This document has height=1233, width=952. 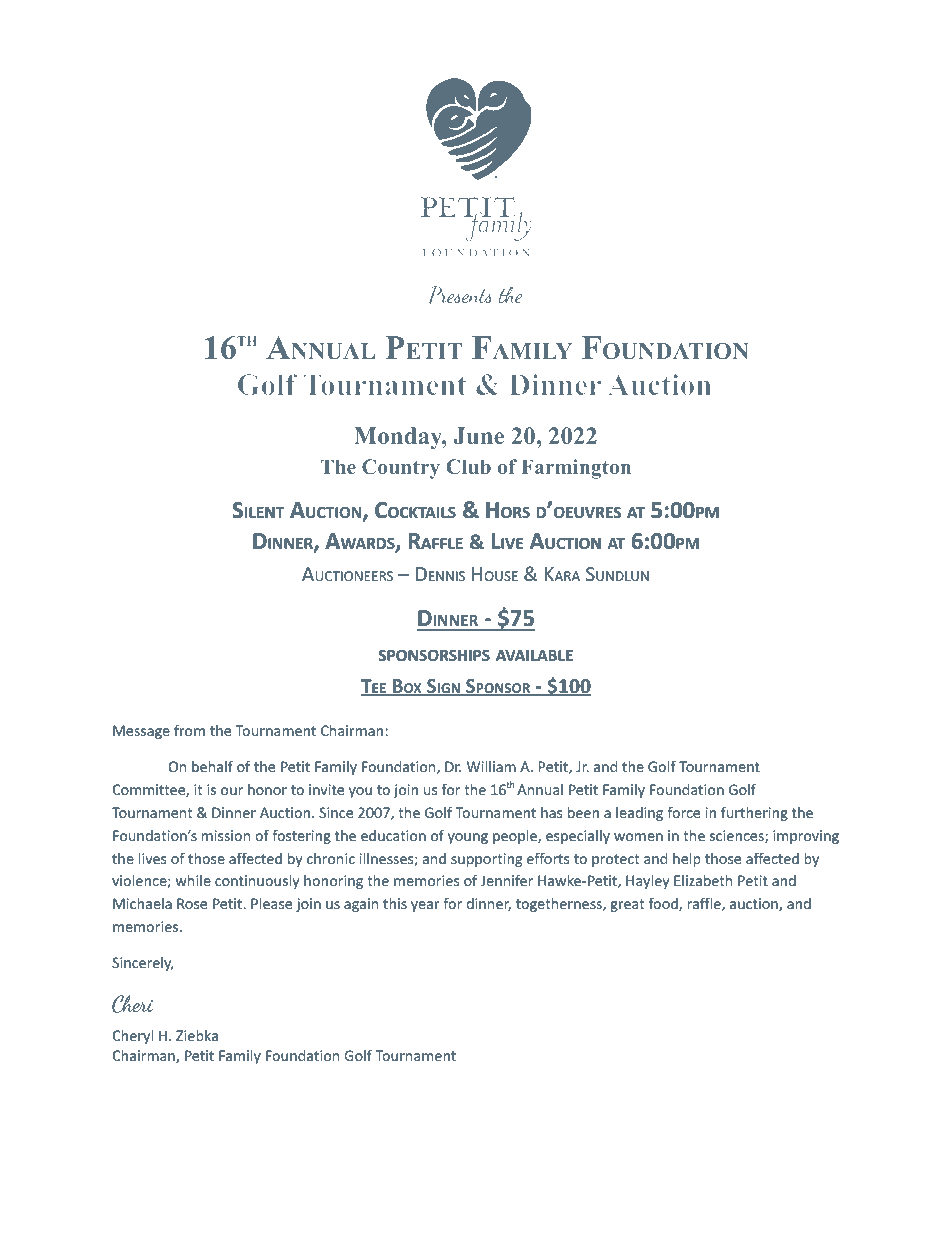 What do you see at coordinates (468, 838) in the document?
I see `young` at bounding box center [468, 838].
